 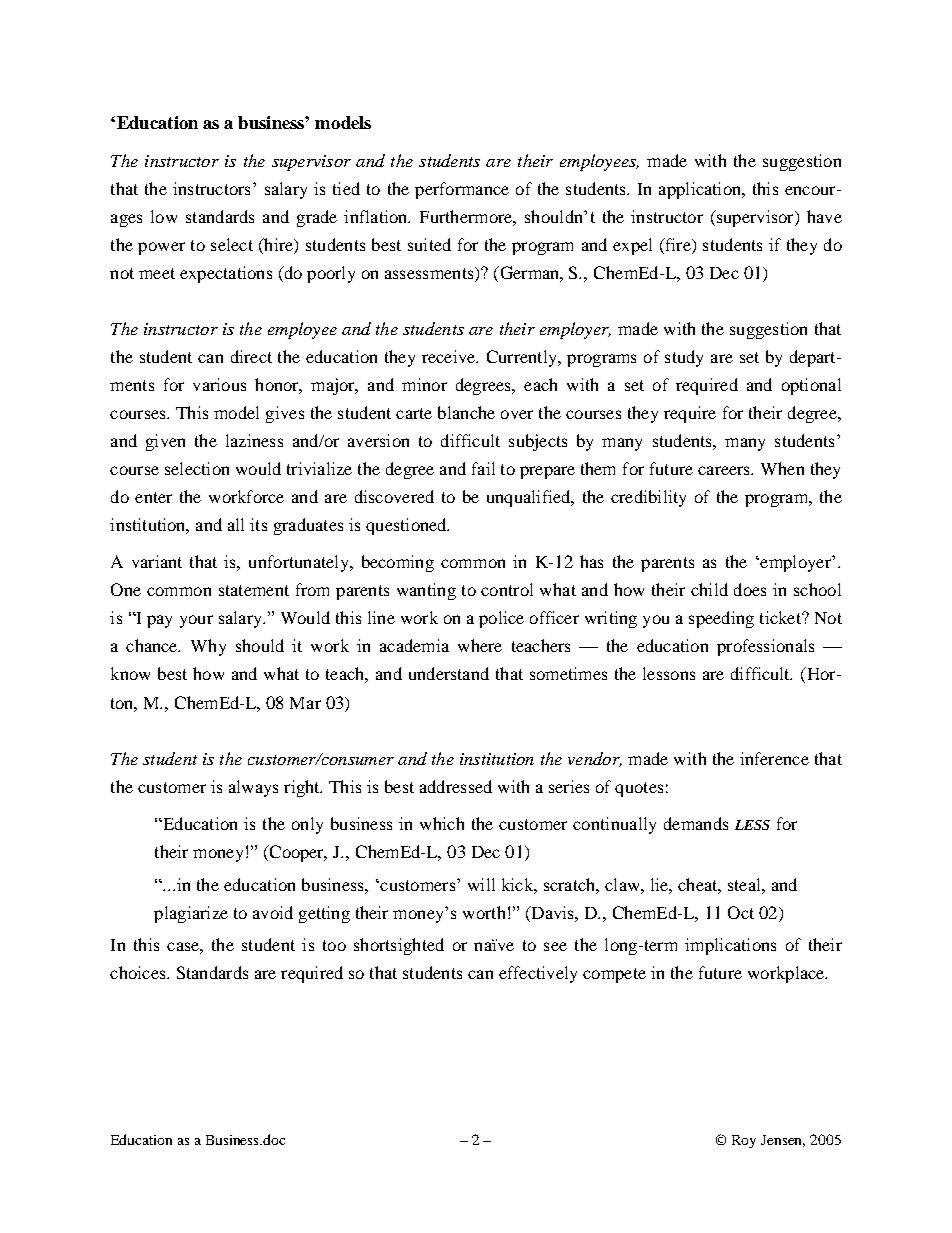 I want to click on does, so click(x=750, y=589).
